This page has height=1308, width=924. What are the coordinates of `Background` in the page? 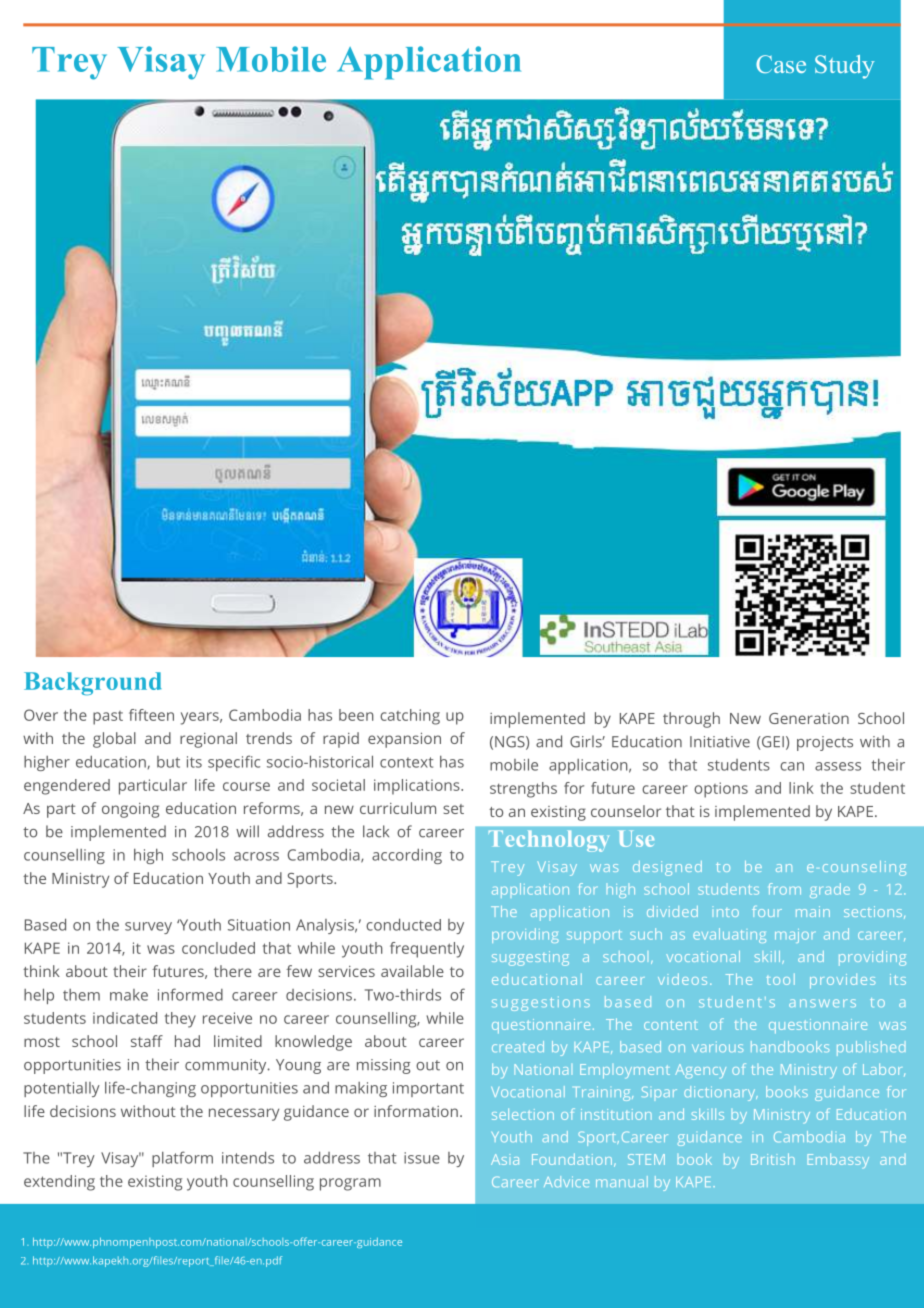 It's located at (93, 684).
